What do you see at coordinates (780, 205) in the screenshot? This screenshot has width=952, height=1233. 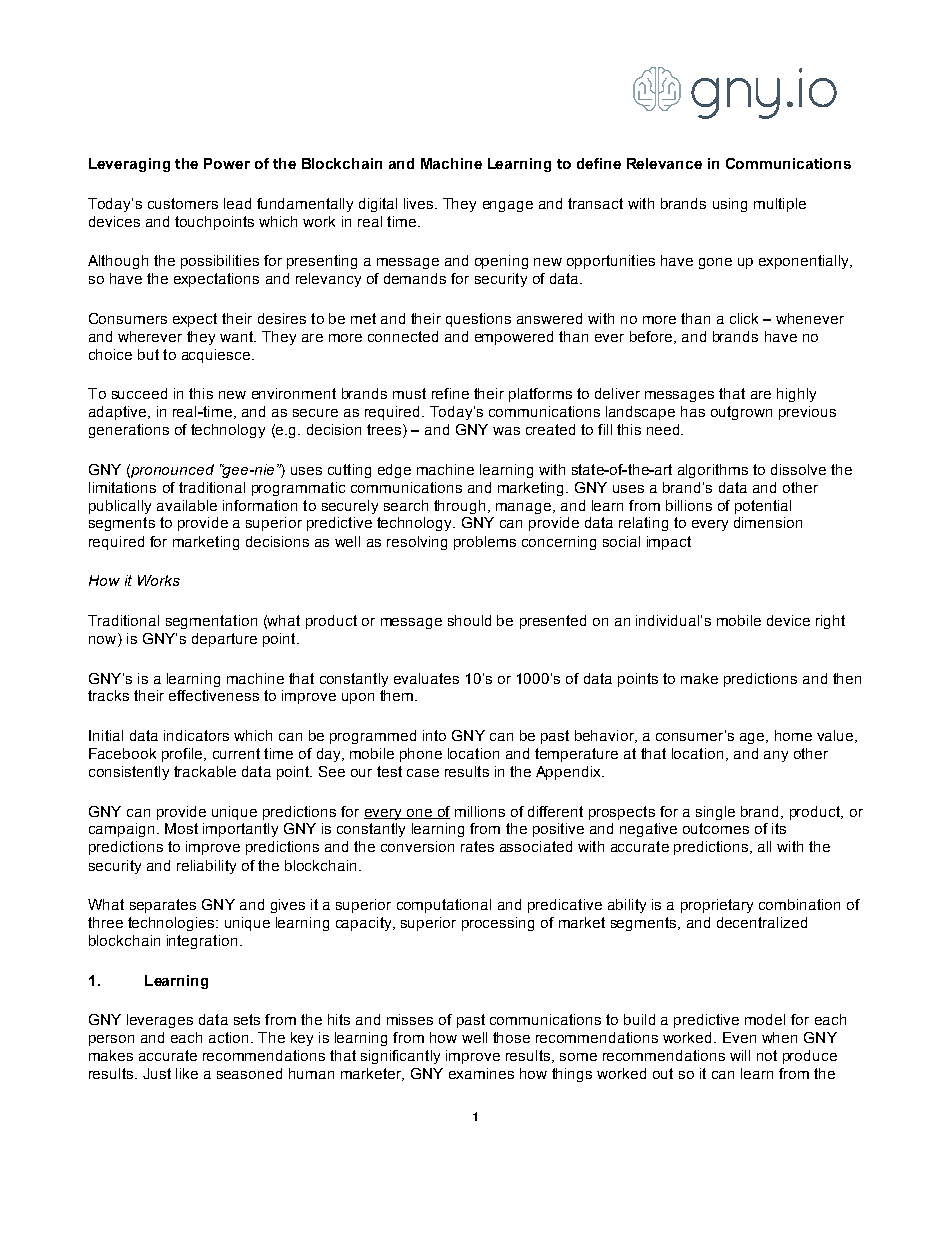 I see `multiple` at bounding box center [780, 205].
